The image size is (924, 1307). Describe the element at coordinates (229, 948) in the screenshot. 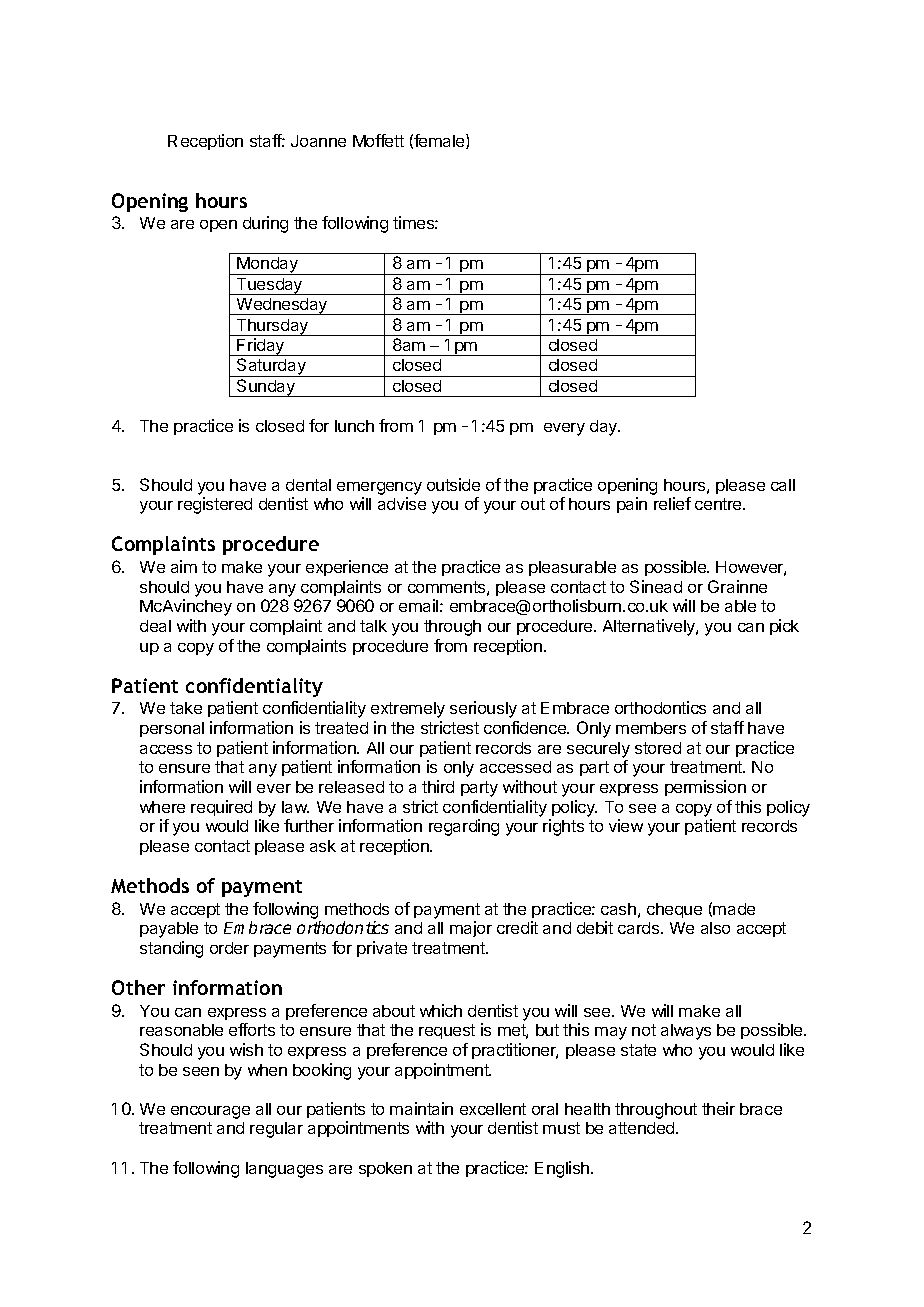

I see `order` at that location.
